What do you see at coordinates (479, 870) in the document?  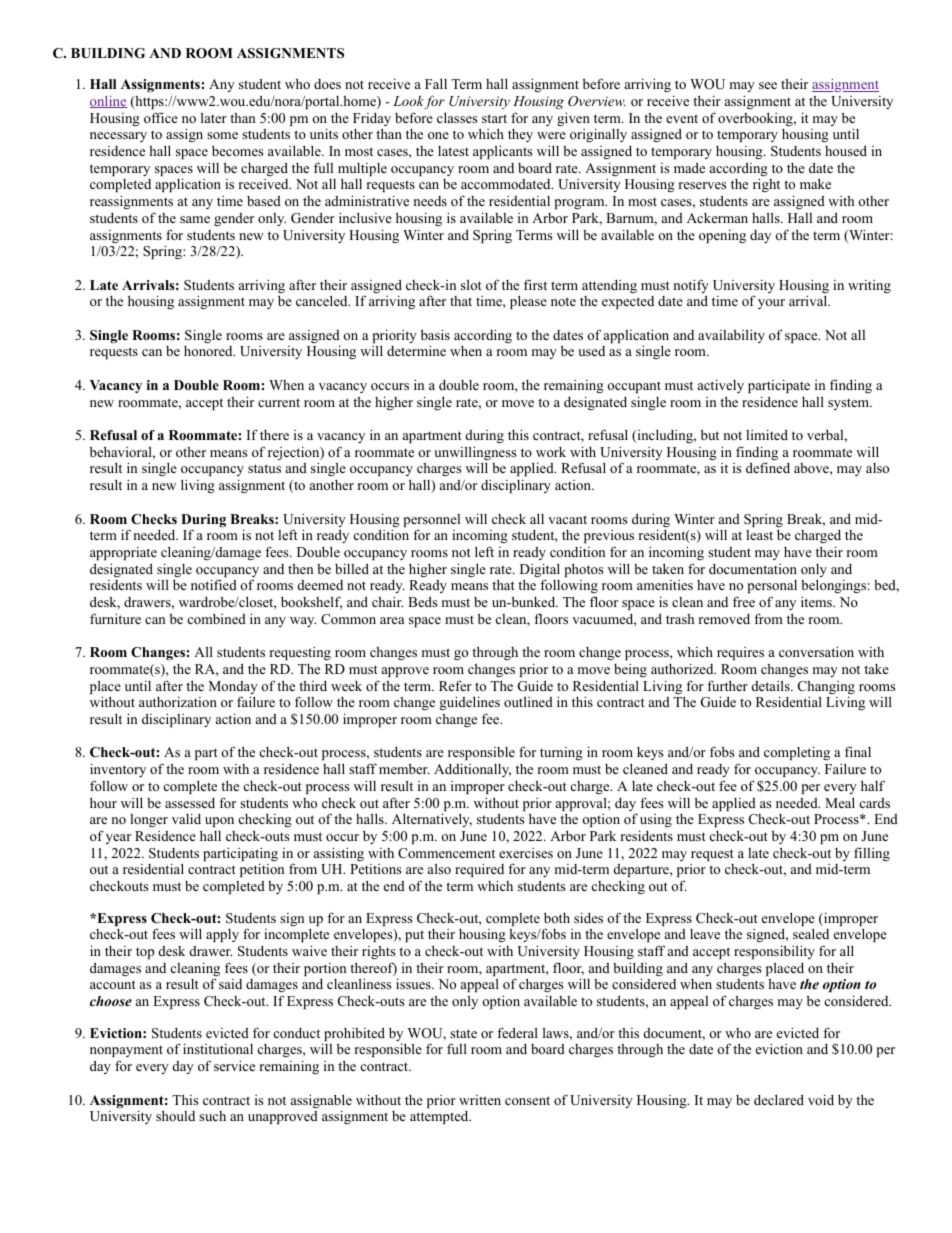 I see `required` at bounding box center [479, 870].
